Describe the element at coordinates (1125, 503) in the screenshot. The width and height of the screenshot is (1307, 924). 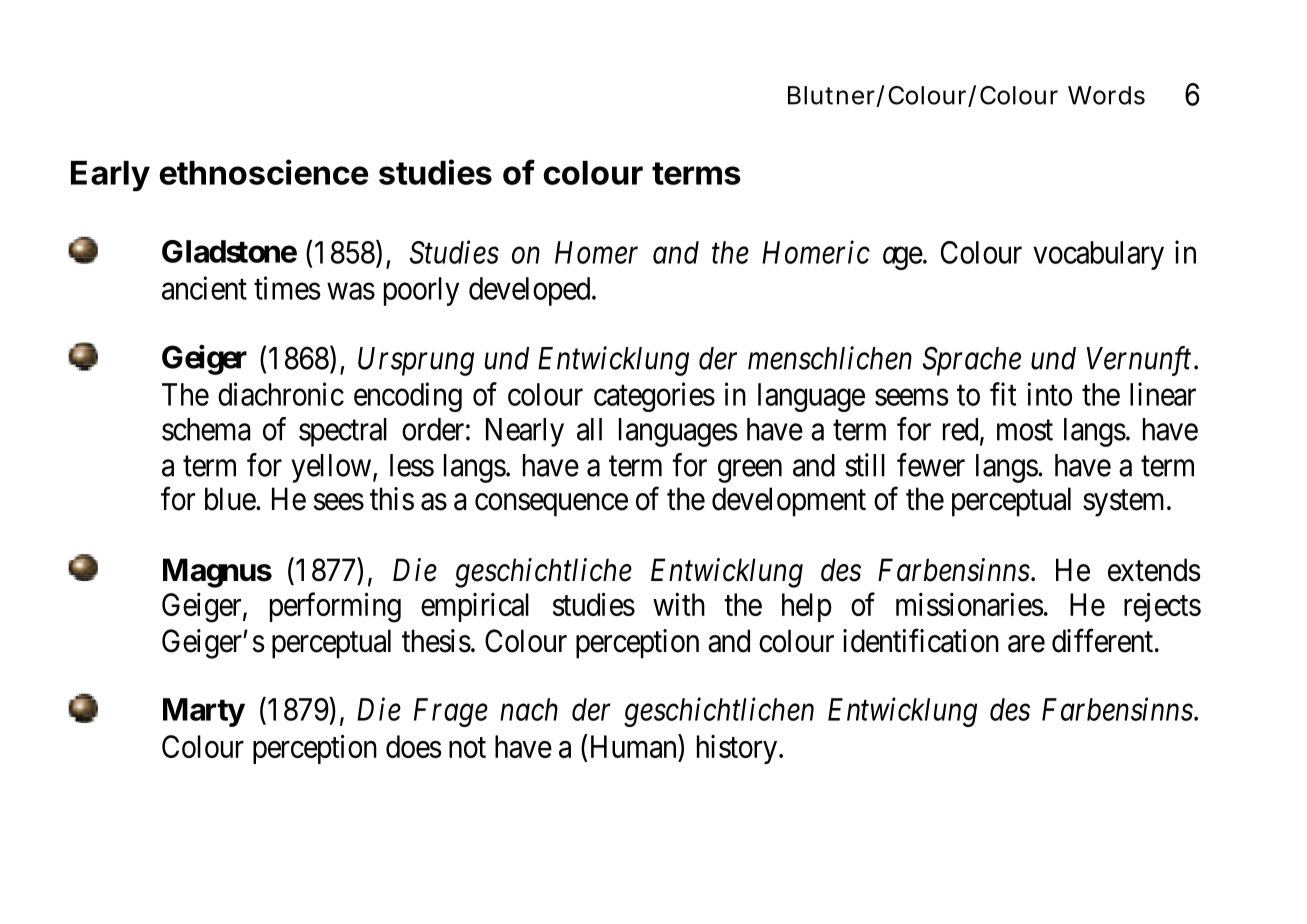
I see `system` at that location.
